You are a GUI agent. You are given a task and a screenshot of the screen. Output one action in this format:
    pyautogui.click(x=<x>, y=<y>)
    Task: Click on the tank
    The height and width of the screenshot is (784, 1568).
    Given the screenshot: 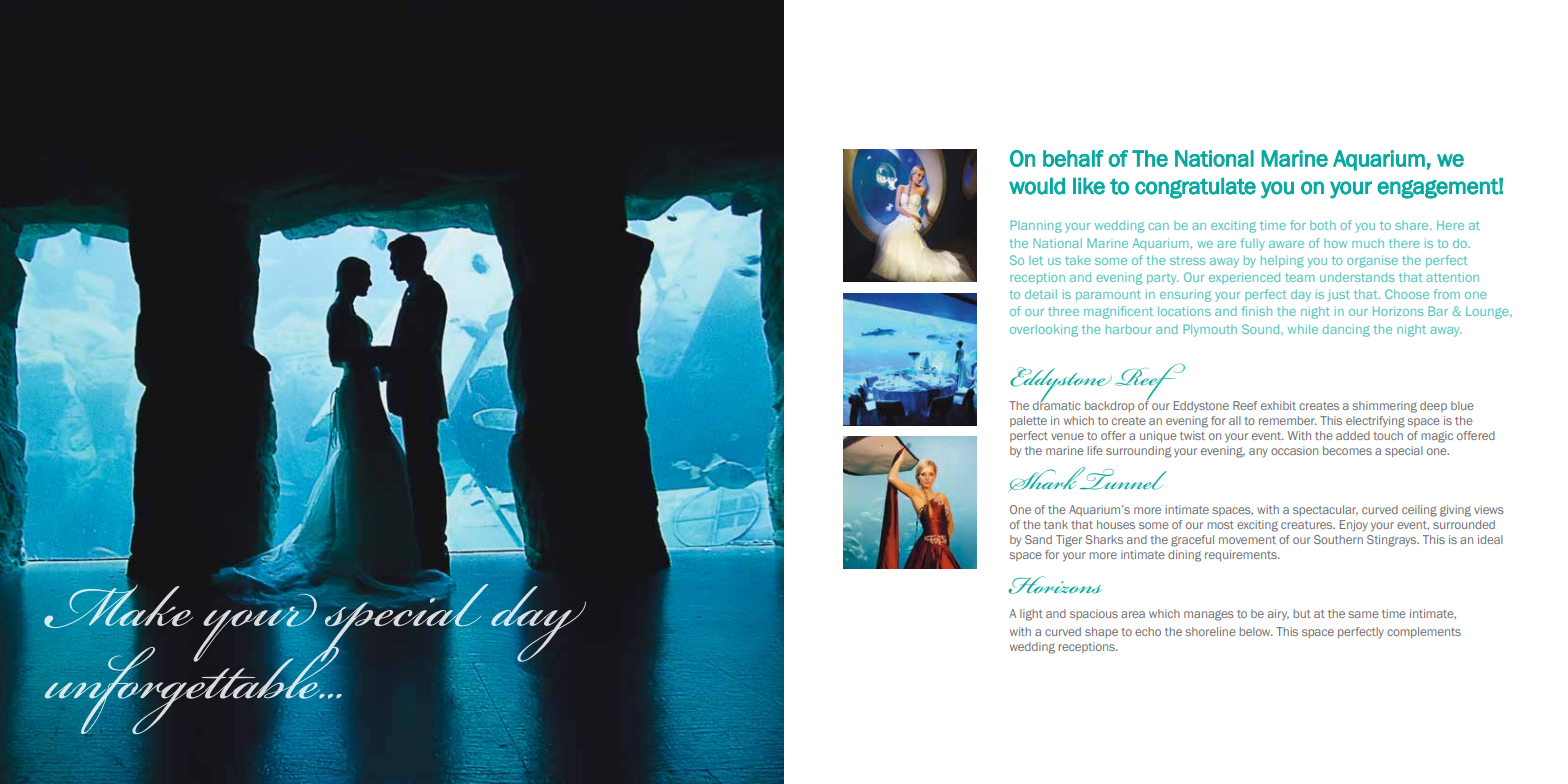 What is the action you would take?
    pyautogui.click(x=1056, y=524)
